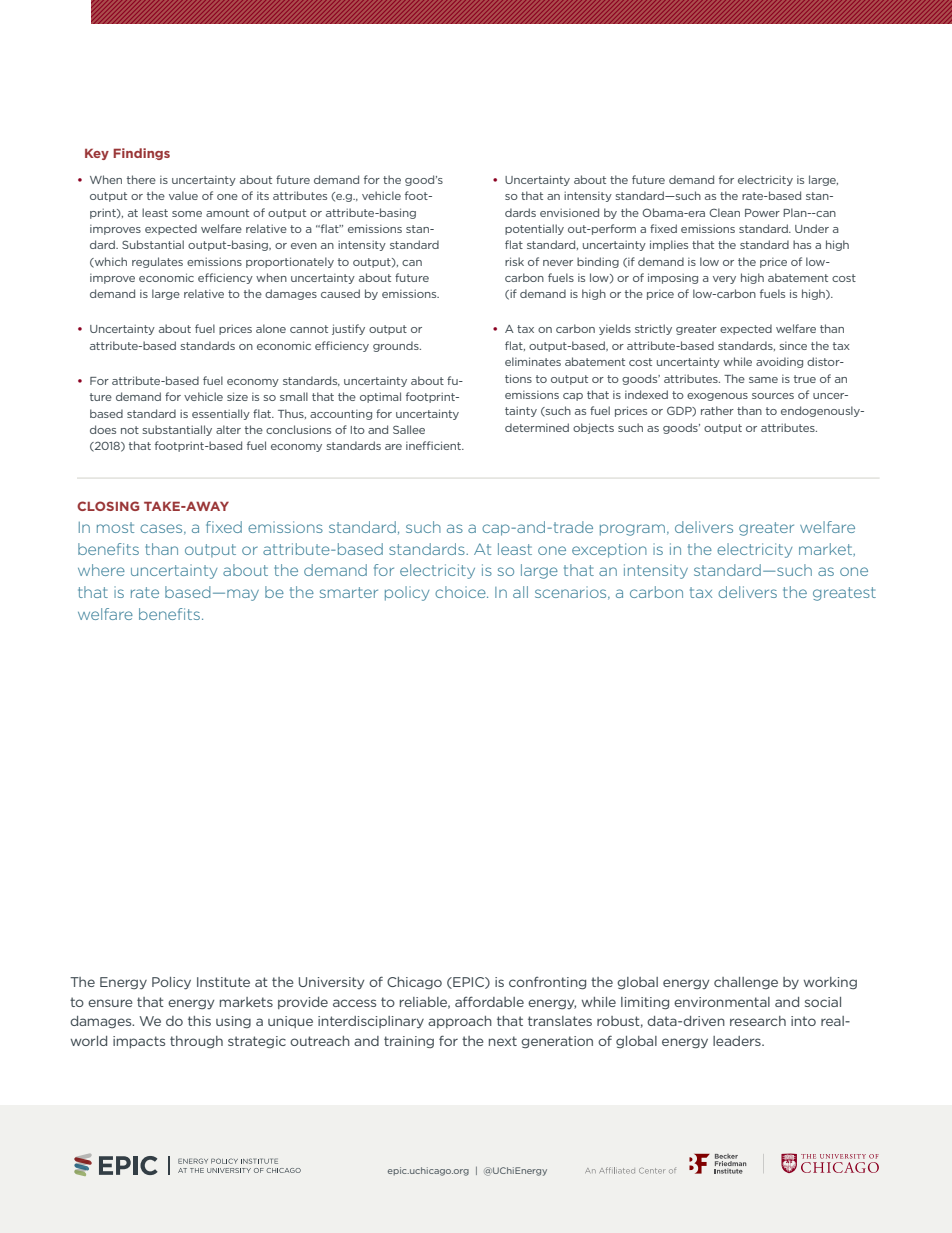 This document has width=952, height=1233. What do you see at coordinates (101, 570) in the document?
I see `where` at bounding box center [101, 570].
